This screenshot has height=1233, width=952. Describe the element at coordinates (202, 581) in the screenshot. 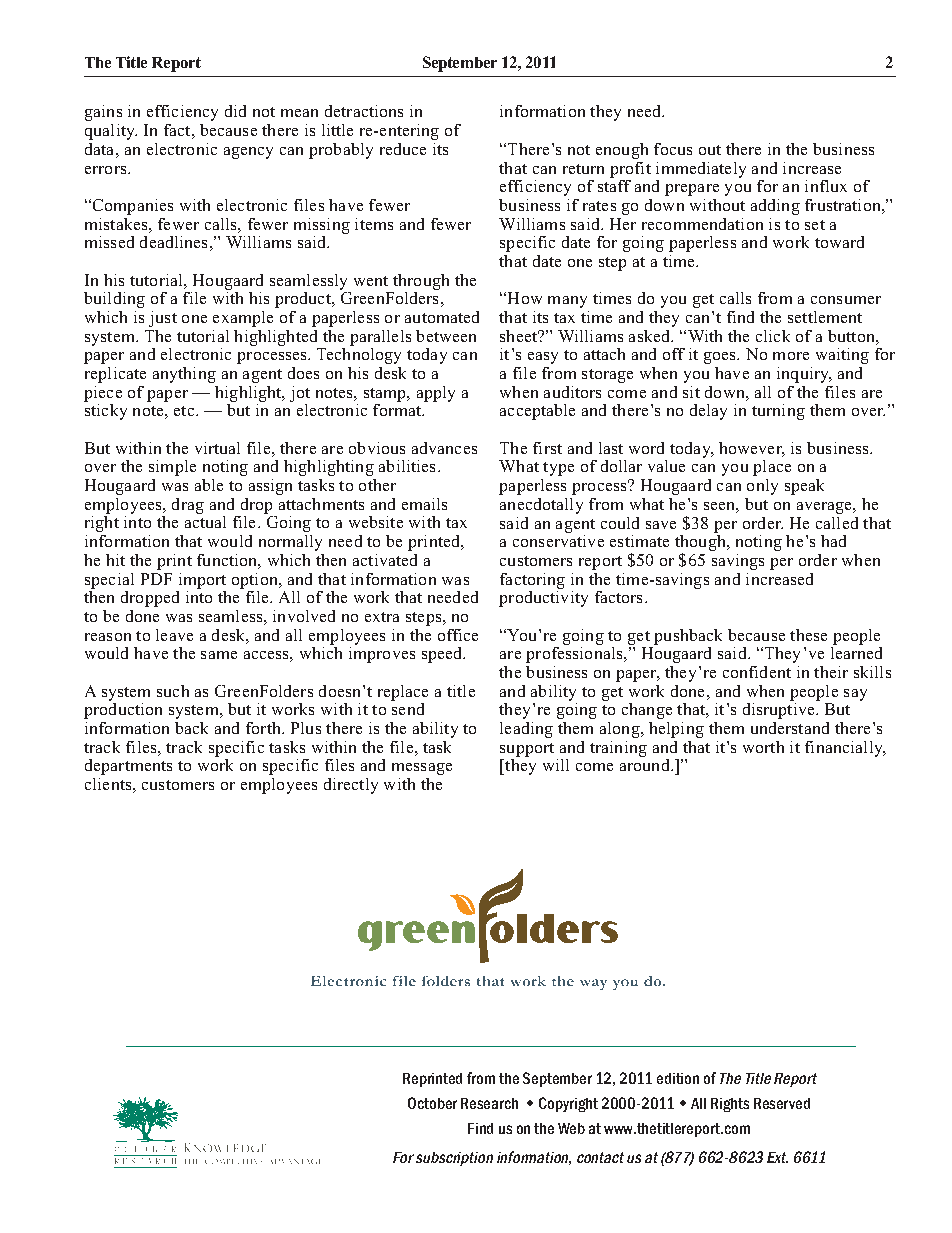

I see `import` at that location.
